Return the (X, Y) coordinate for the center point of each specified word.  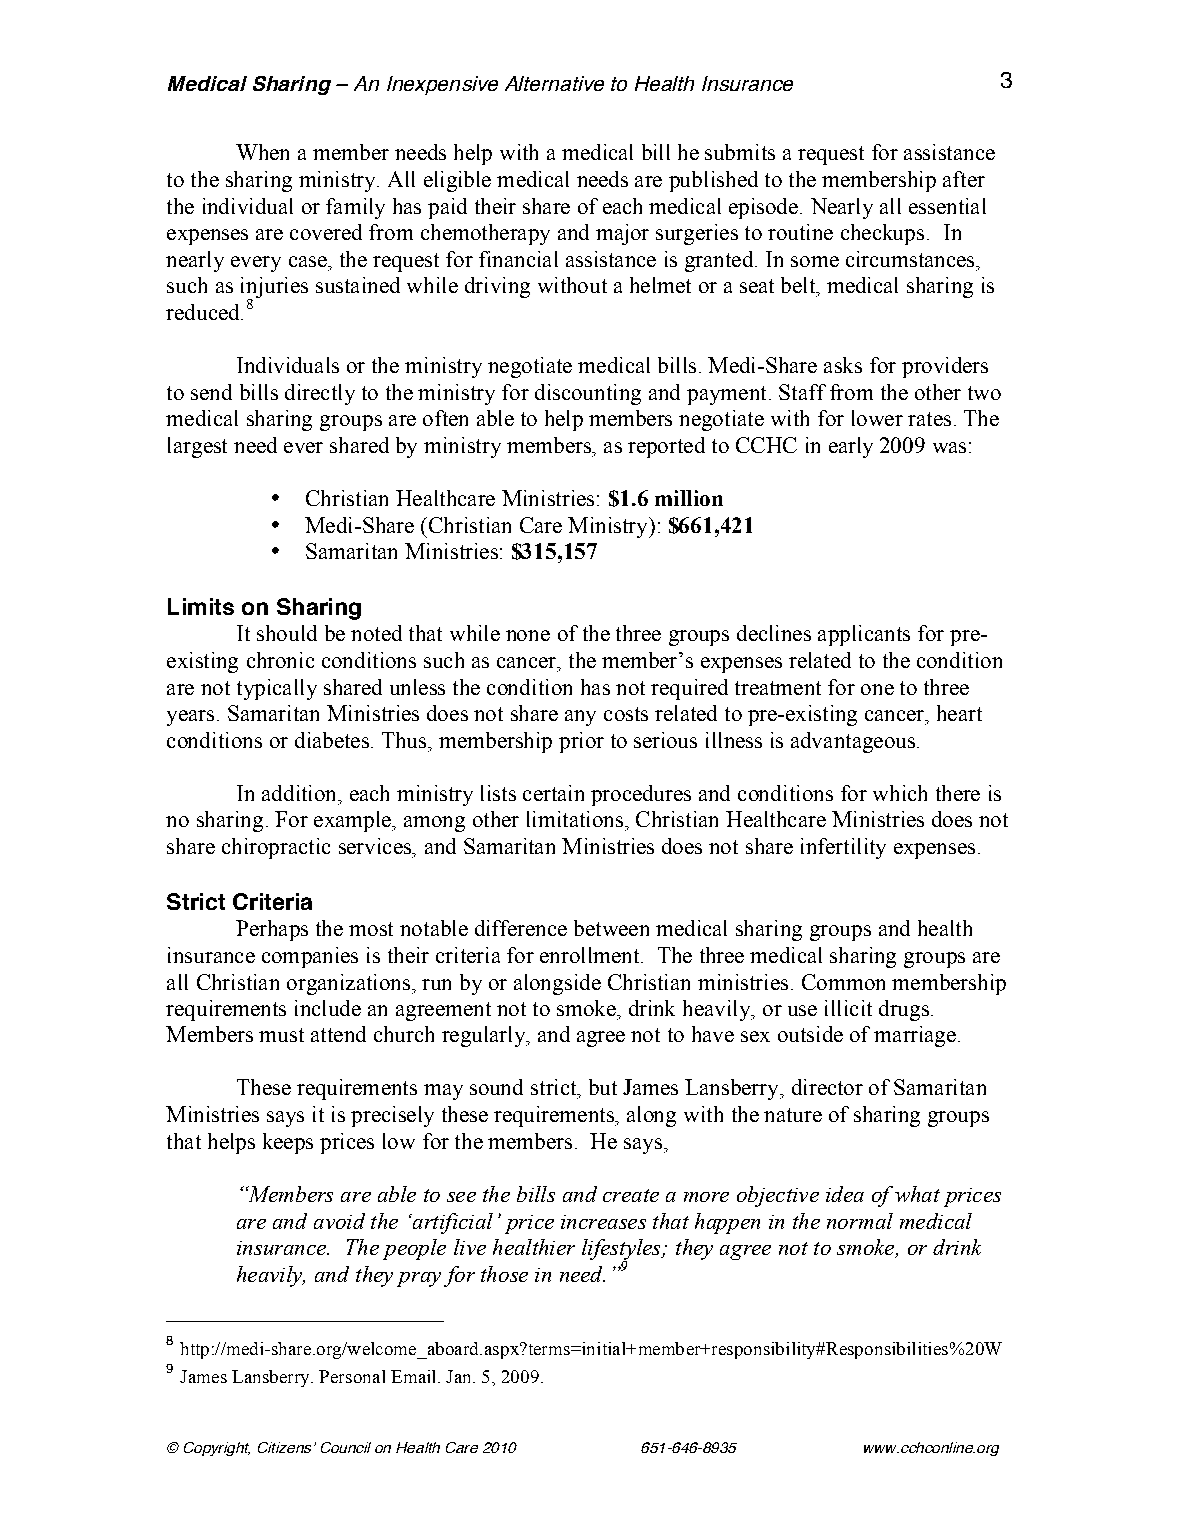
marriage (915, 1036)
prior (581, 742)
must (281, 1035)
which (900, 793)
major (622, 234)
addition (300, 793)
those (504, 1274)
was (949, 447)
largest (197, 447)
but (603, 1087)
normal (860, 1221)
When (262, 152)
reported (666, 447)
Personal (352, 1376)
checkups (882, 234)
